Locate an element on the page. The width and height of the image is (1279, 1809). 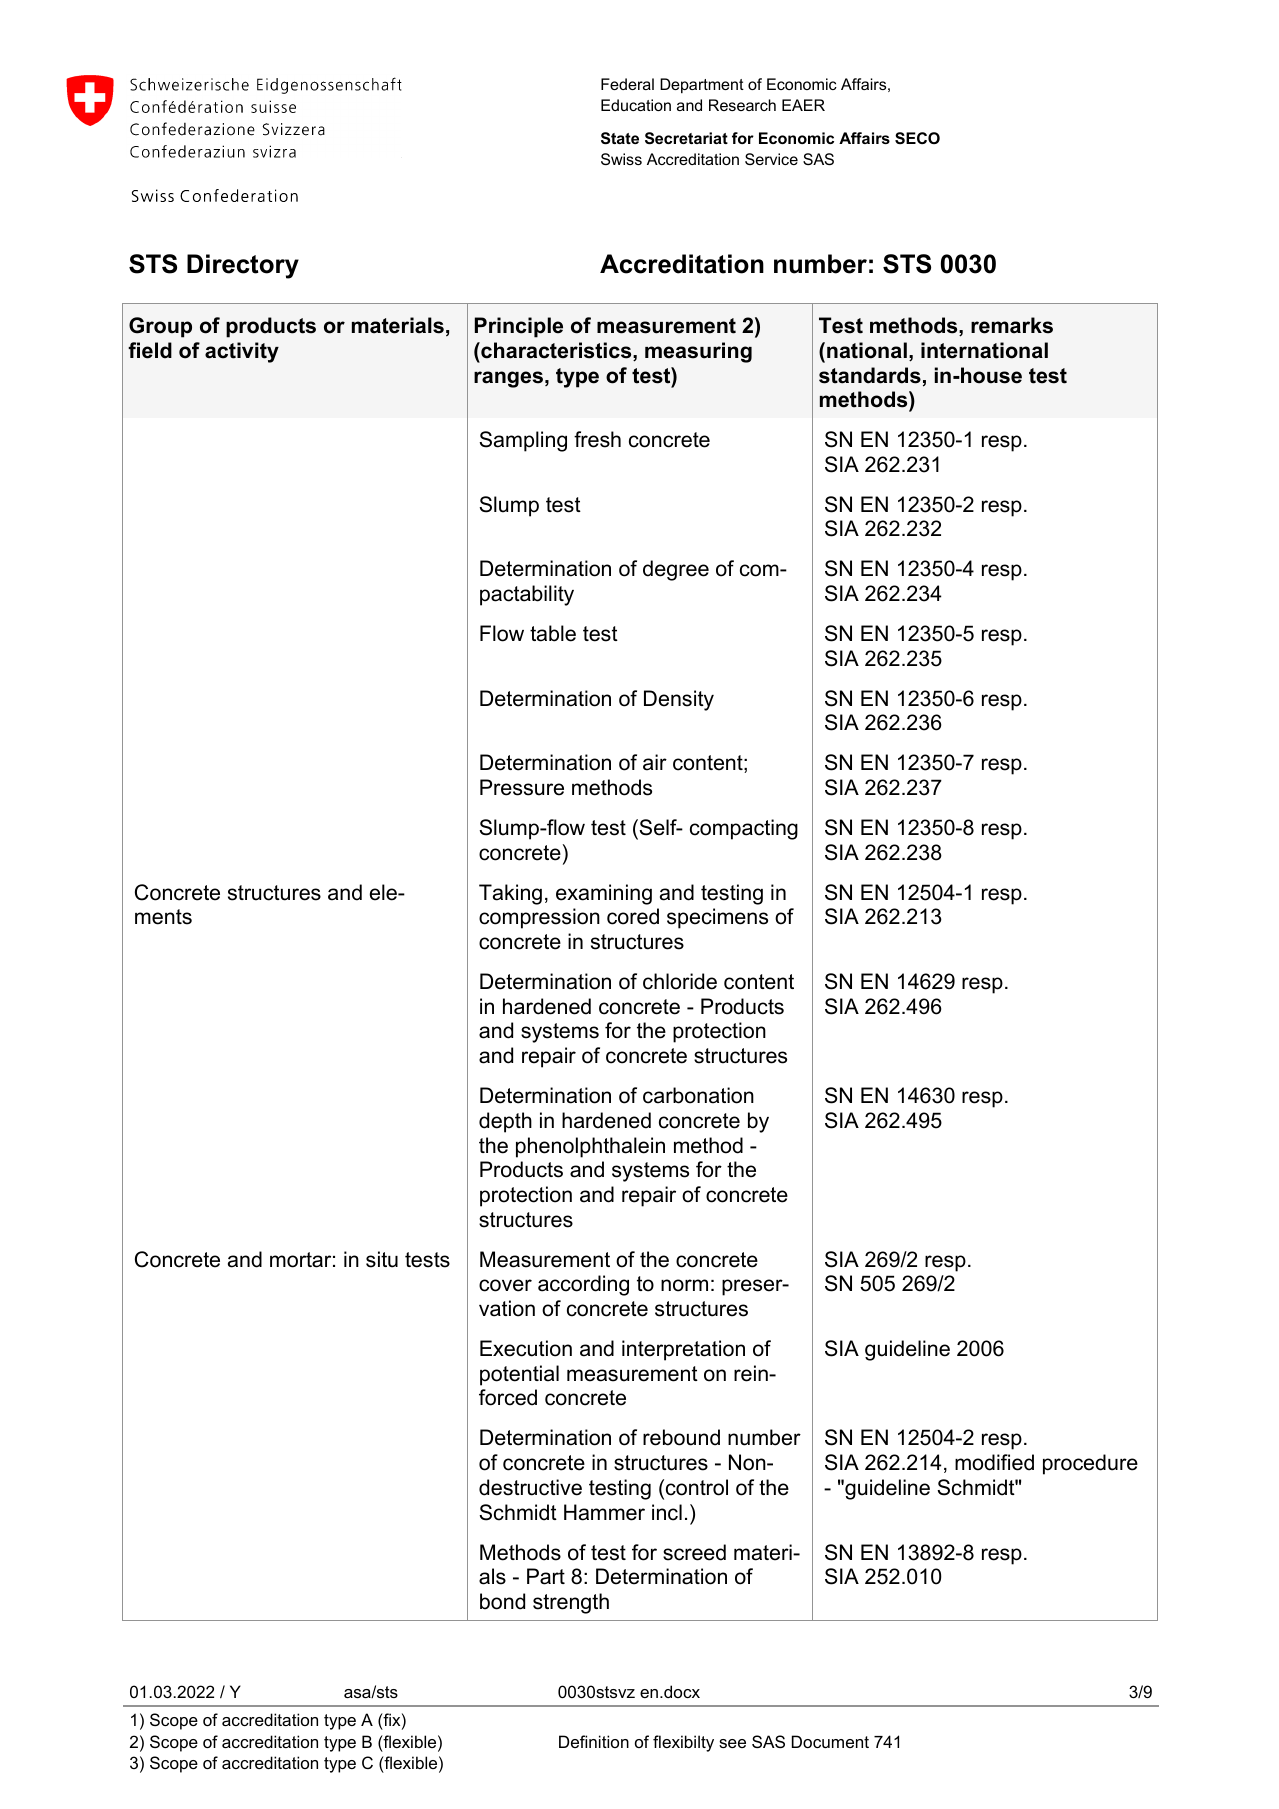
Service is located at coordinates (771, 159).
